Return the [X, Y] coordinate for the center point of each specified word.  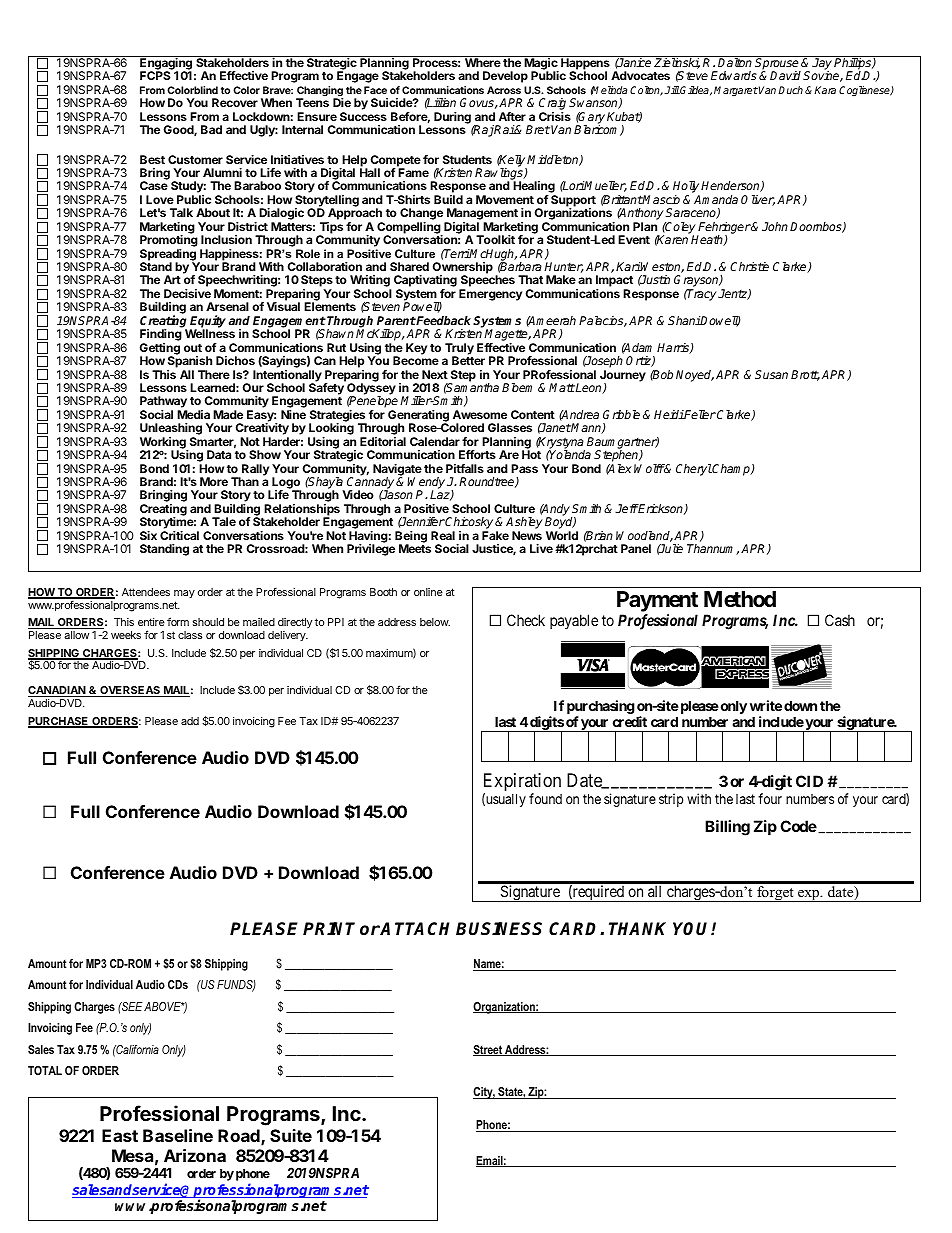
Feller [699, 414]
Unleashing [171, 430]
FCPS [155, 75]
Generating [418, 417]
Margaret [736, 91]
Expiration [522, 783]
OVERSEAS [130, 691]
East [120, 1135]
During [452, 118]
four [770, 798]
